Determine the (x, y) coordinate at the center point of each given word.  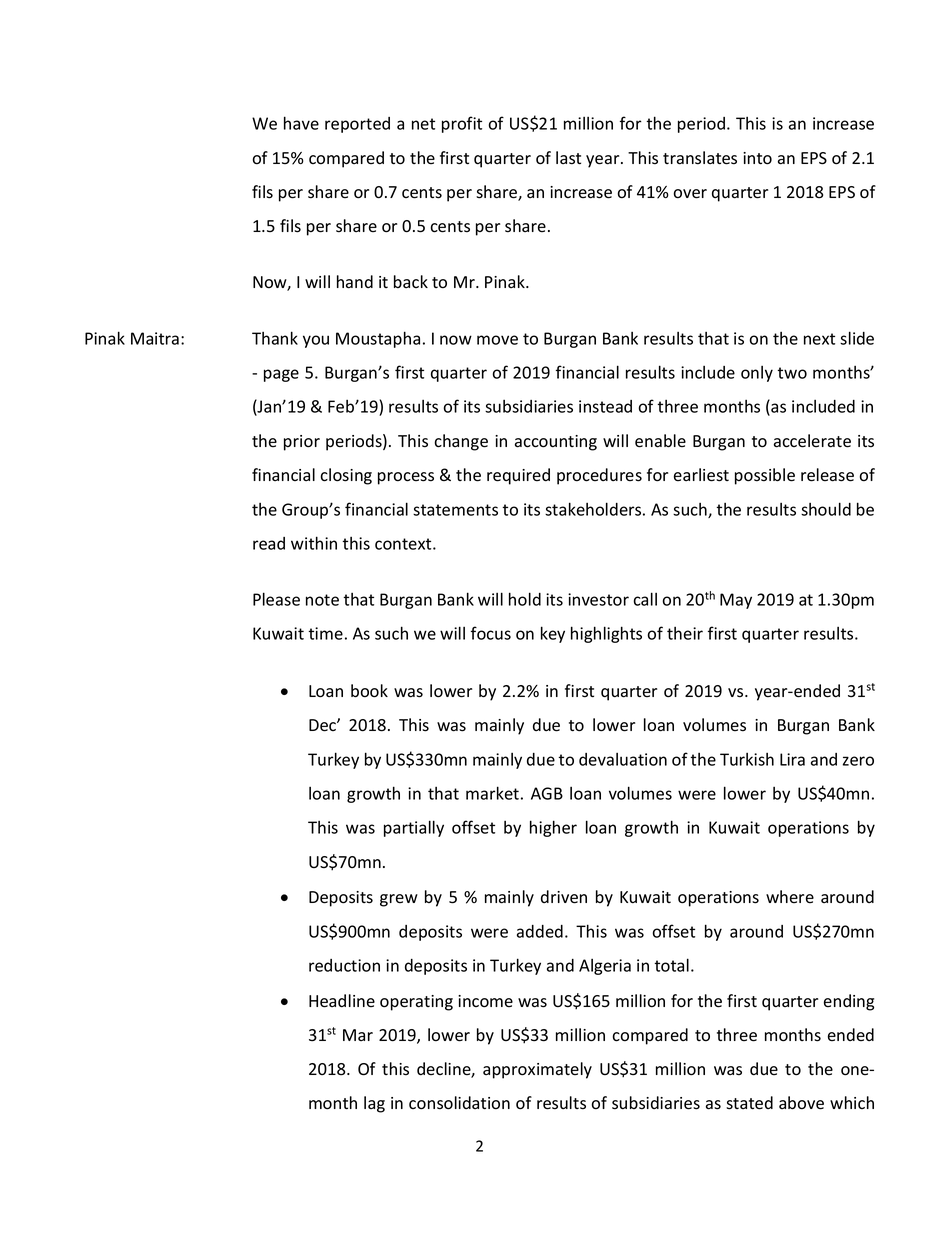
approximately (537, 1070)
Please (276, 599)
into (757, 158)
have (301, 123)
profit (462, 124)
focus (491, 633)
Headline (342, 1001)
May (736, 601)
